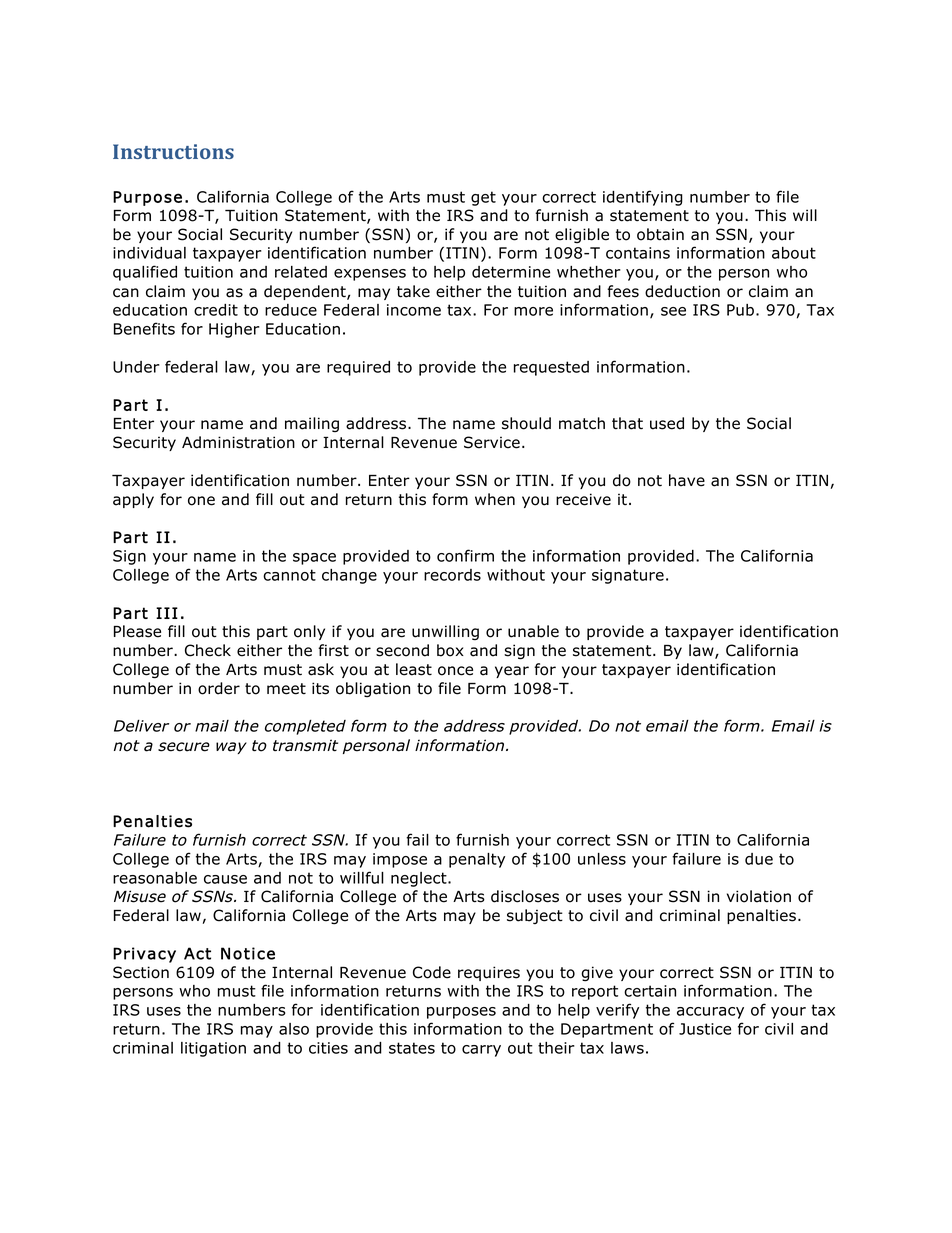 The image size is (952, 1233). What do you see at coordinates (759, 859) in the page?
I see `due` at bounding box center [759, 859].
